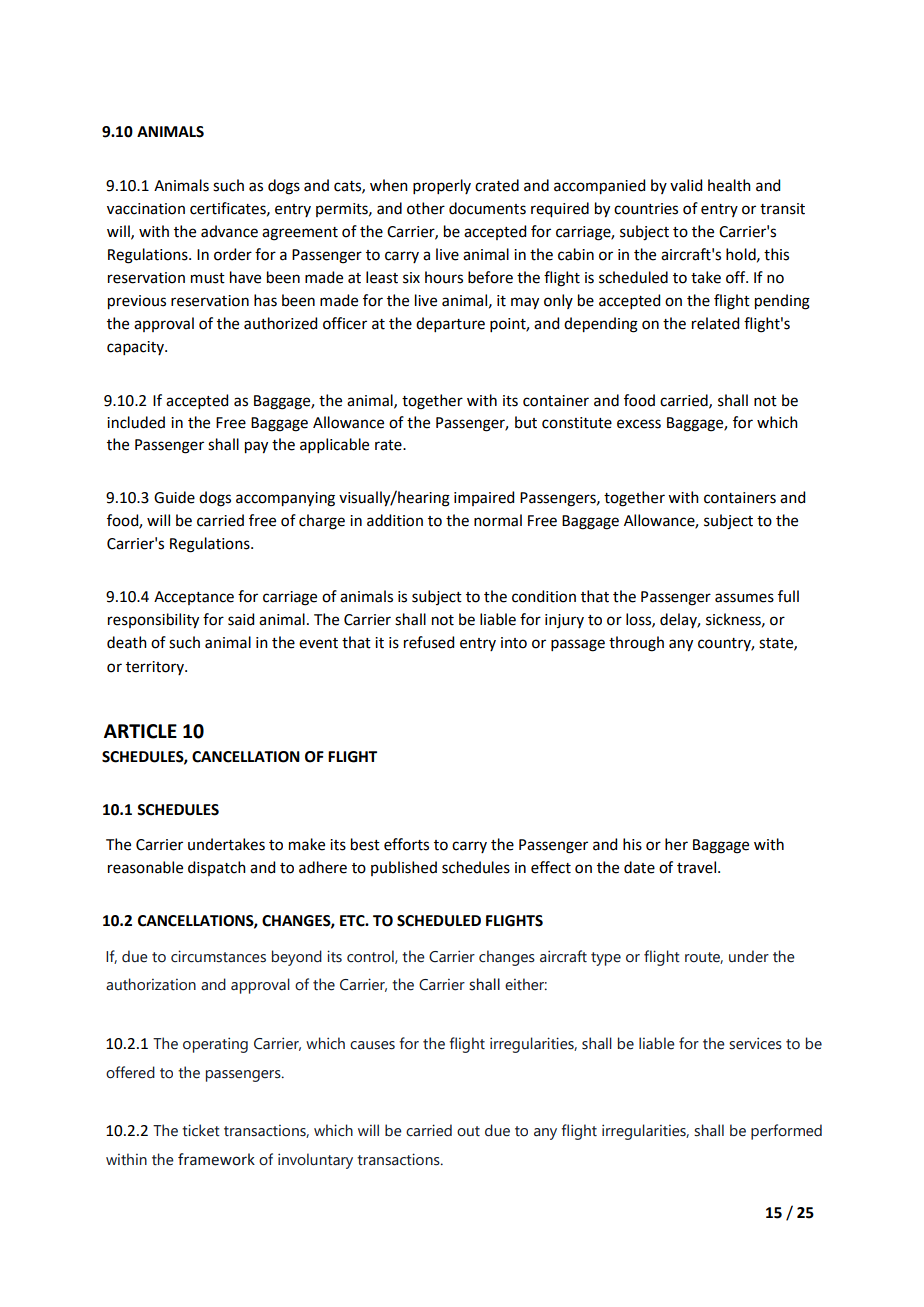 This image has width=924, height=1307. Describe the element at coordinates (201, 1130) in the image. I see `ticket` at that location.
